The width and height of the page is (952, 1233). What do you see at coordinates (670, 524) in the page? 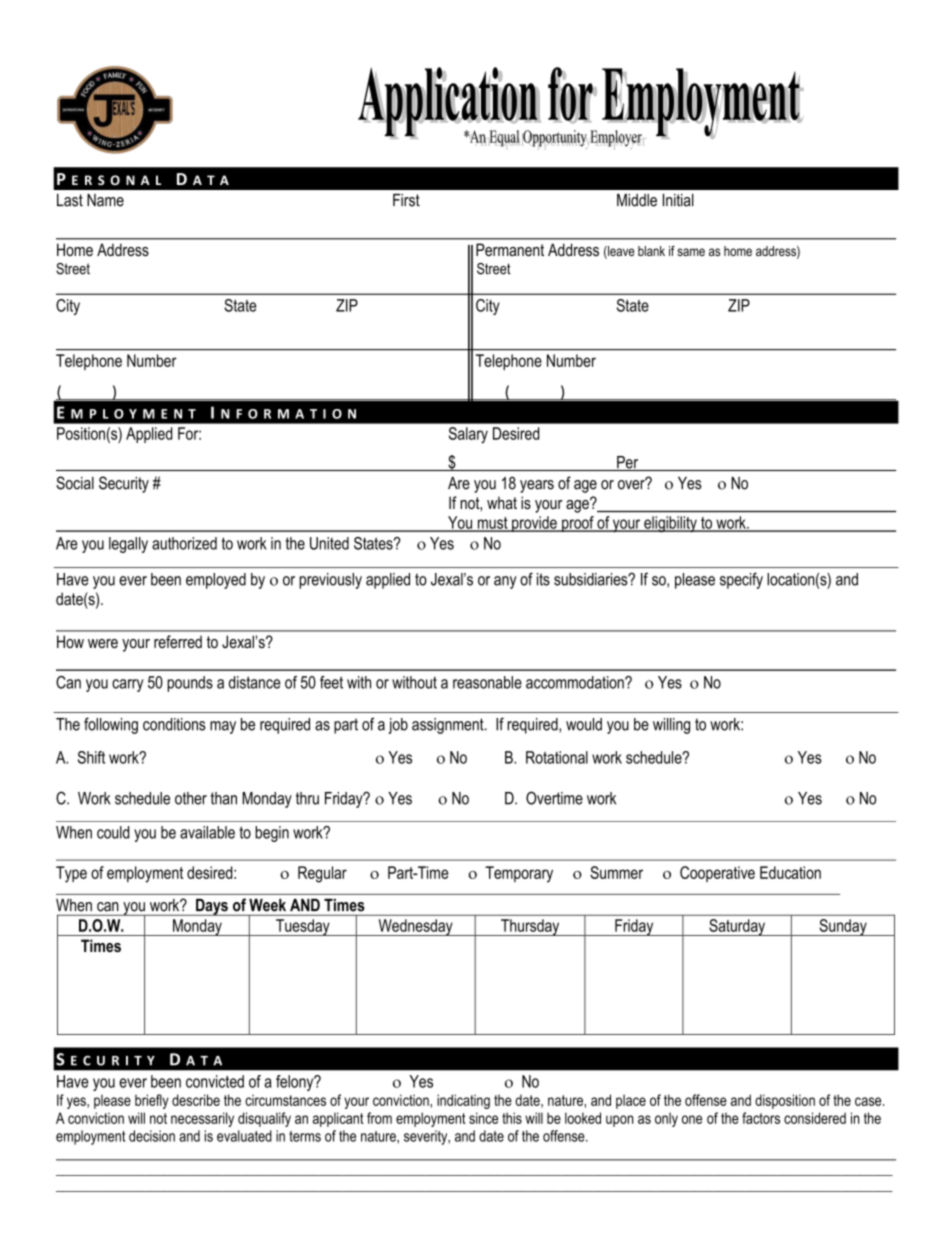
I see `eligibility` at bounding box center [670, 524].
